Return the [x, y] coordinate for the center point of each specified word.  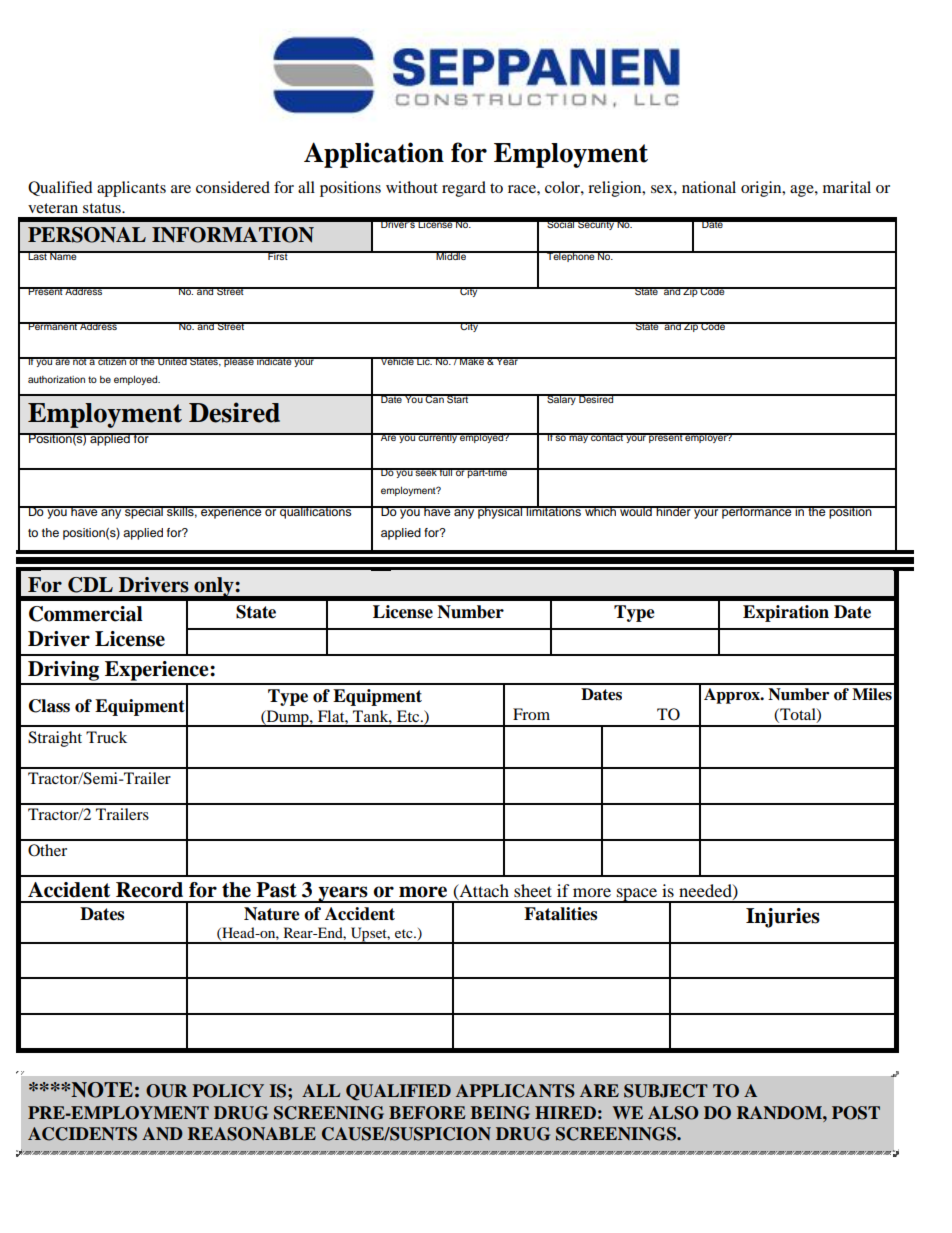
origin [762, 189]
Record [149, 890]
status [103, 208]
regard [464, 189]
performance [757, 512]
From [531, 714]
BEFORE [427, 1113]
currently [437, 438]
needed [706, 891]
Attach [483, 891]
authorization [56, 379]
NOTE [102, 1090]
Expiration [786, 613]
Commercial [86, 614]
